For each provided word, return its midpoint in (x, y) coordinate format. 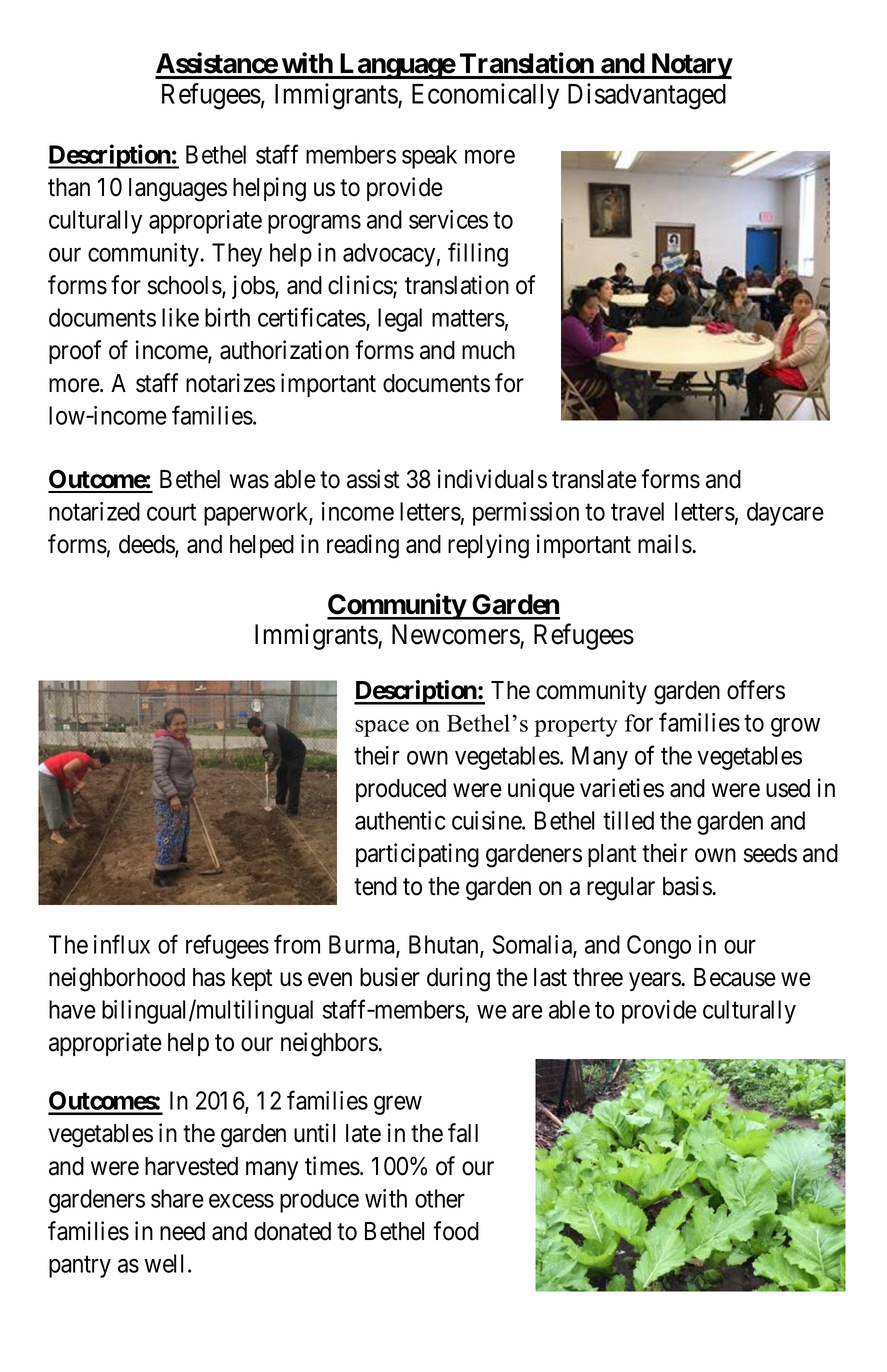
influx (122, 944)
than (69, 187)
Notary (691, 66)
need (182, 1231)
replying (488, 546)
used (788, 788)
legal (400, 320)
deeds (147, 545)
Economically (485, 96)
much (488, 350)
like (180, 317)
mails (665, 544)
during (458, 979)
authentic (400, 820)
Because (735, 977)
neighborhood (117, 979)
